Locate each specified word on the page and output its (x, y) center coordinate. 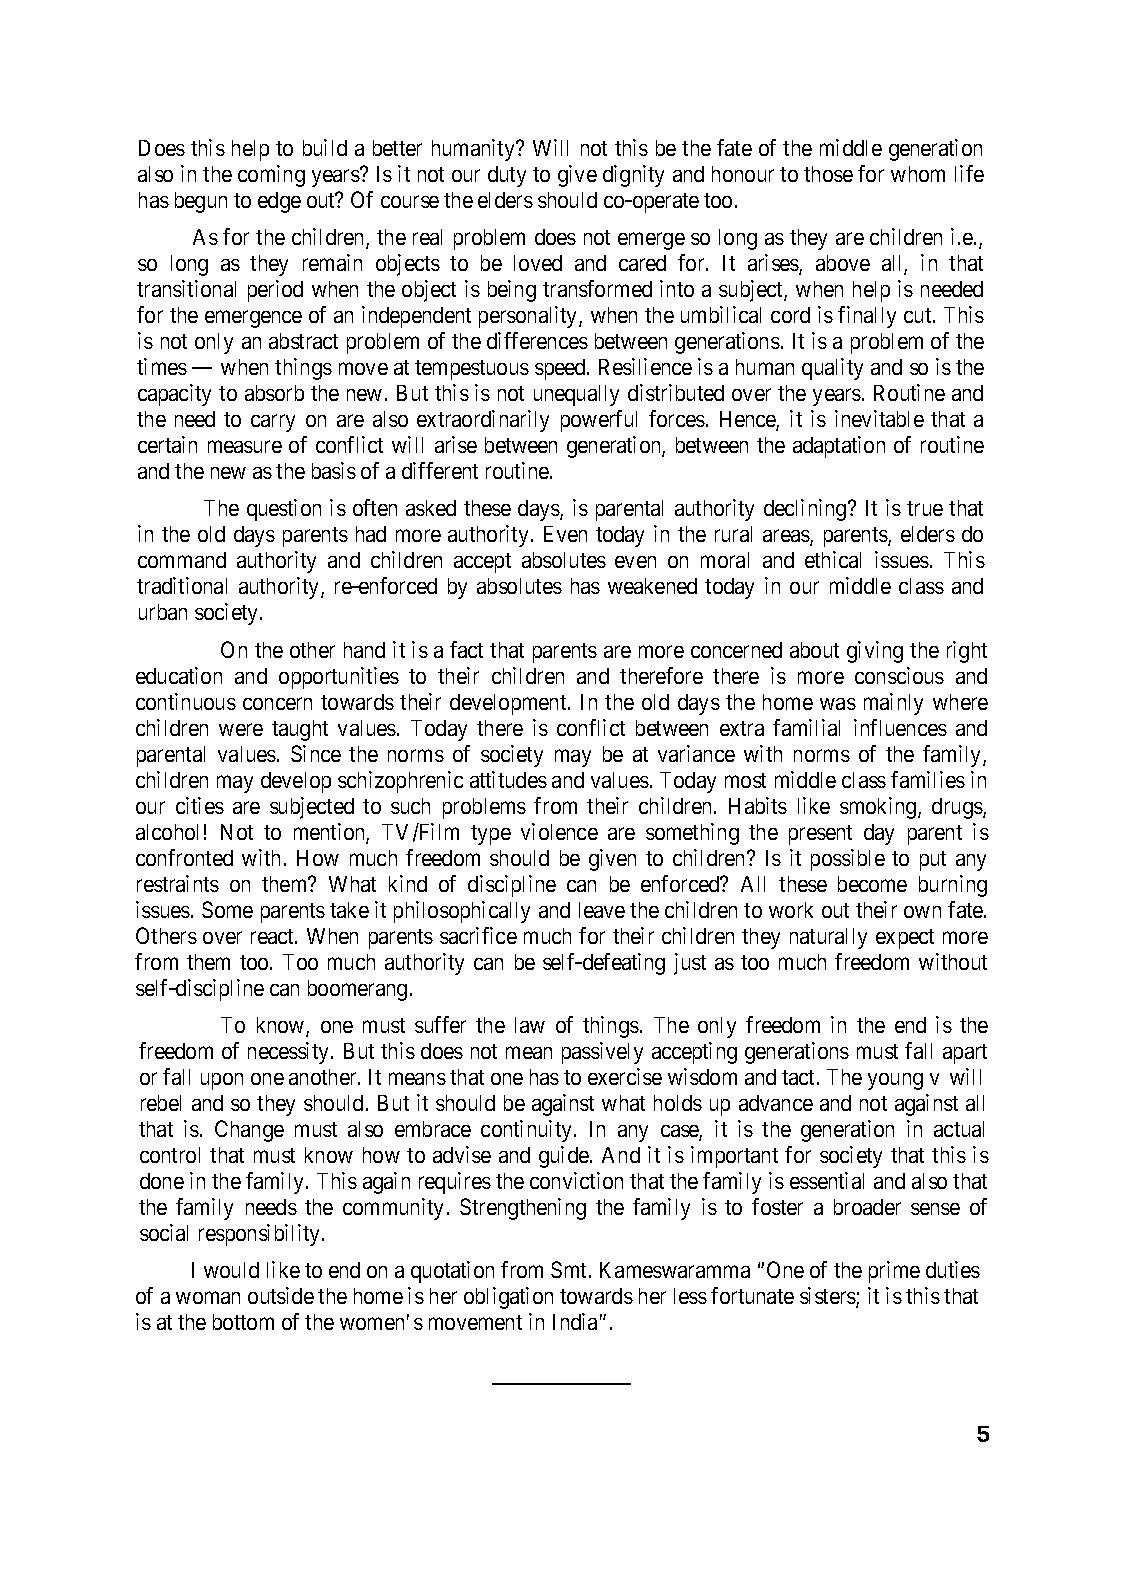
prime (894, 1272)
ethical (833, 559)
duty (507, 176)
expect (905, 939)
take (349, 910)
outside (281, 1295)
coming (271, 176)
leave (602, 910)
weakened (652, 586)
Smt (570, 1269)
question (284, 510)
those (828, 174)
